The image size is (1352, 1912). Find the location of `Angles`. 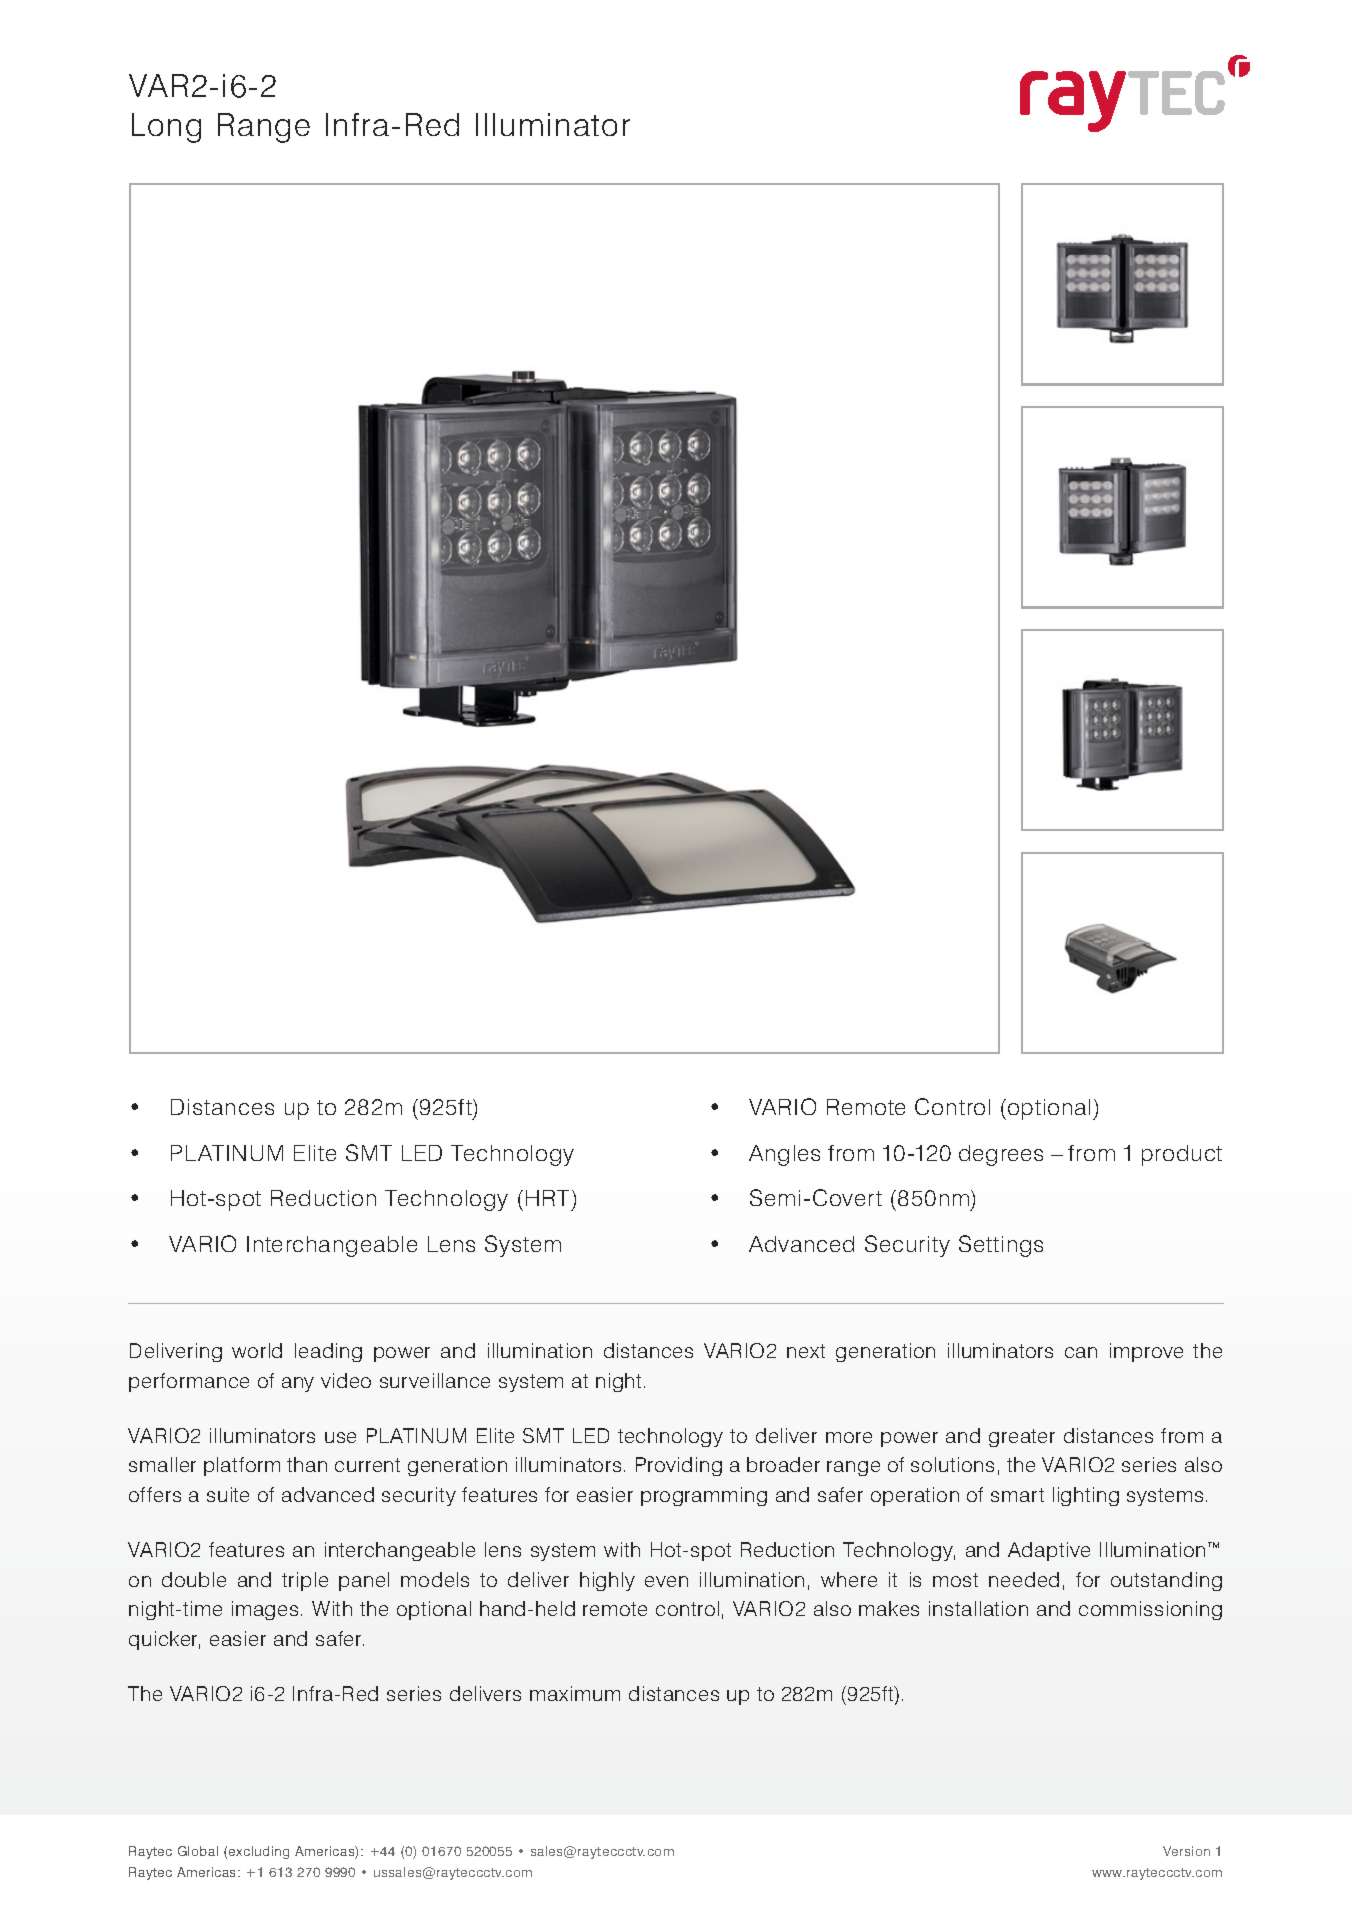

Angles is located at coordinates (784, 1155).
